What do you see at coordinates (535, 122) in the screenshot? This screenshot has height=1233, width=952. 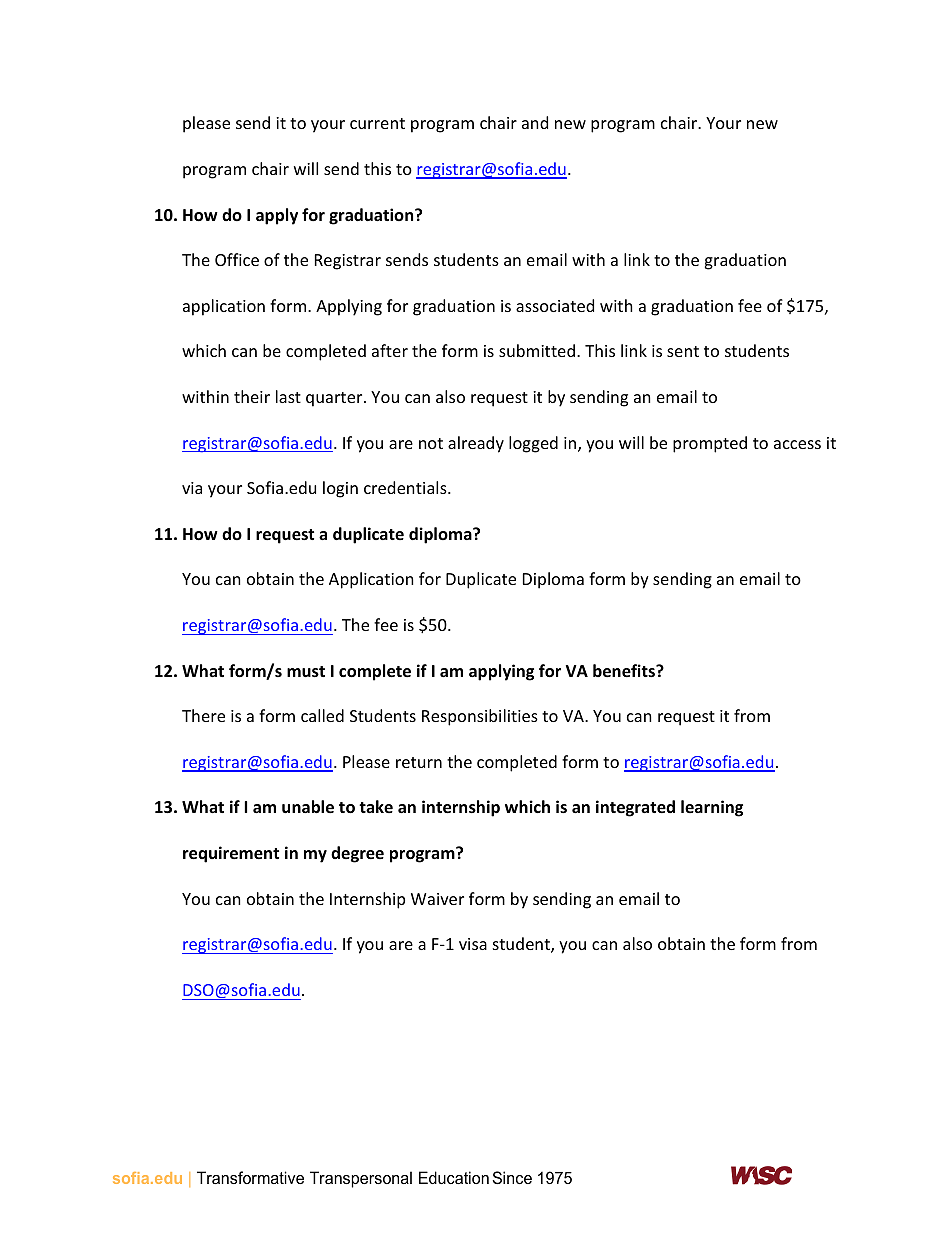 I see `and` at bounding box center [535, 122].
